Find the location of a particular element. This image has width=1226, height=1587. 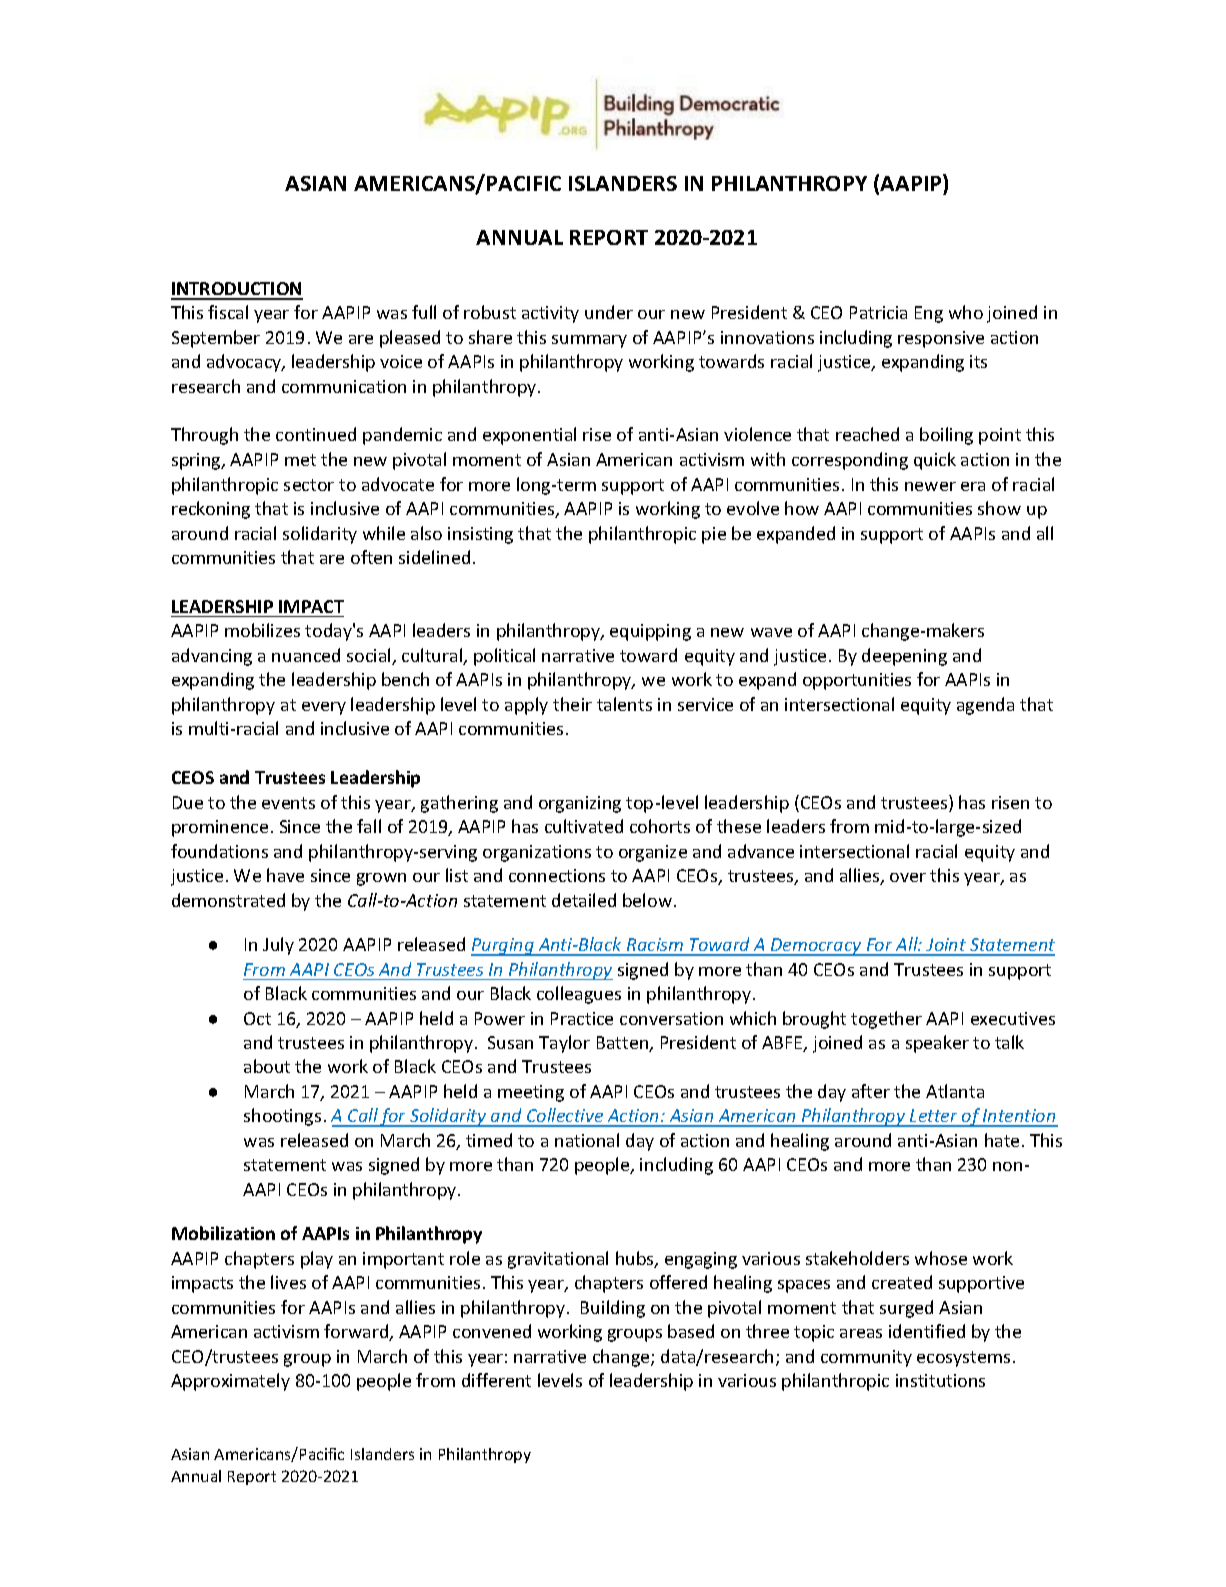

have is located at coordinates (285, 875).
